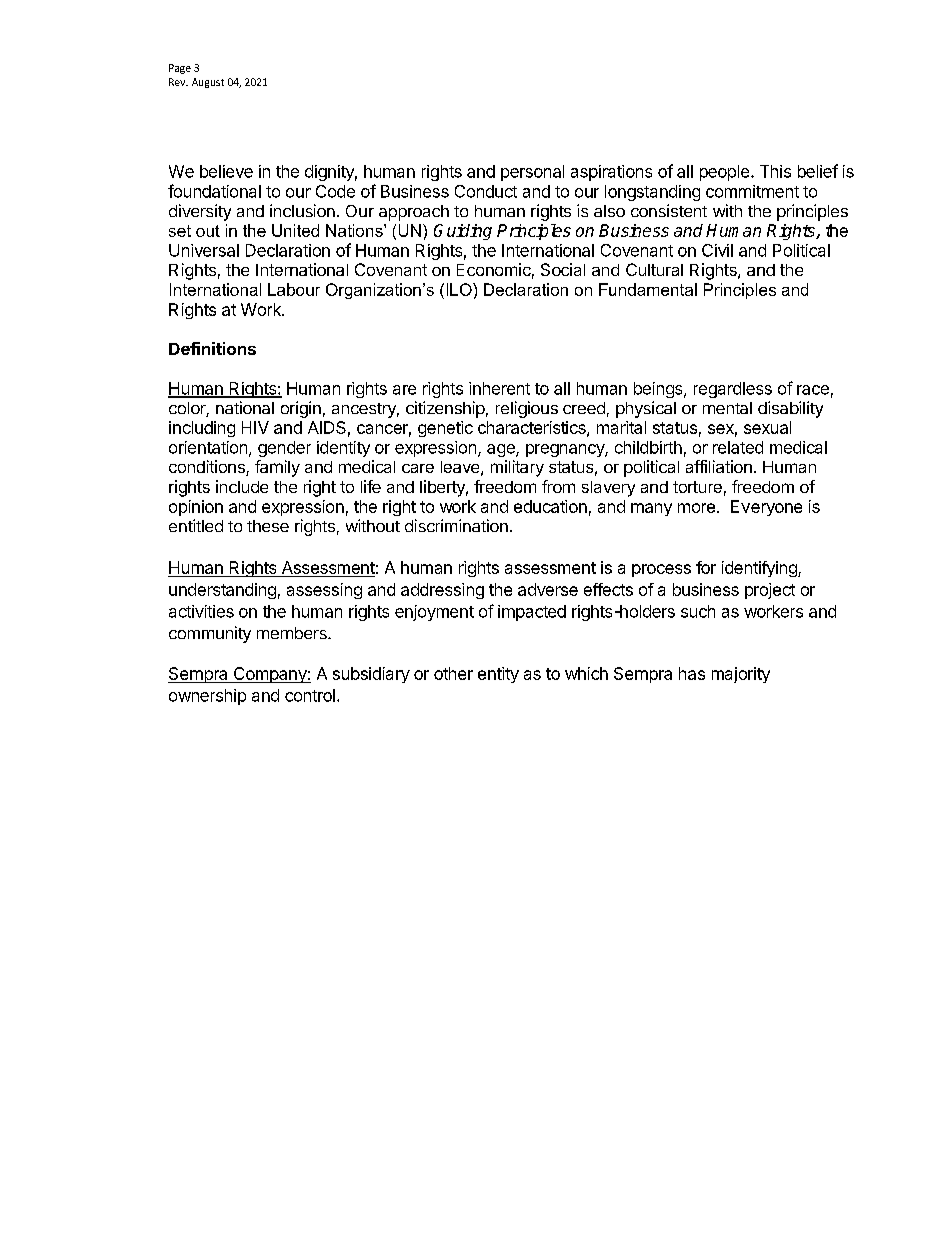 The image size is (952, 1233). I want to click on ownership, so click(207, 697).
